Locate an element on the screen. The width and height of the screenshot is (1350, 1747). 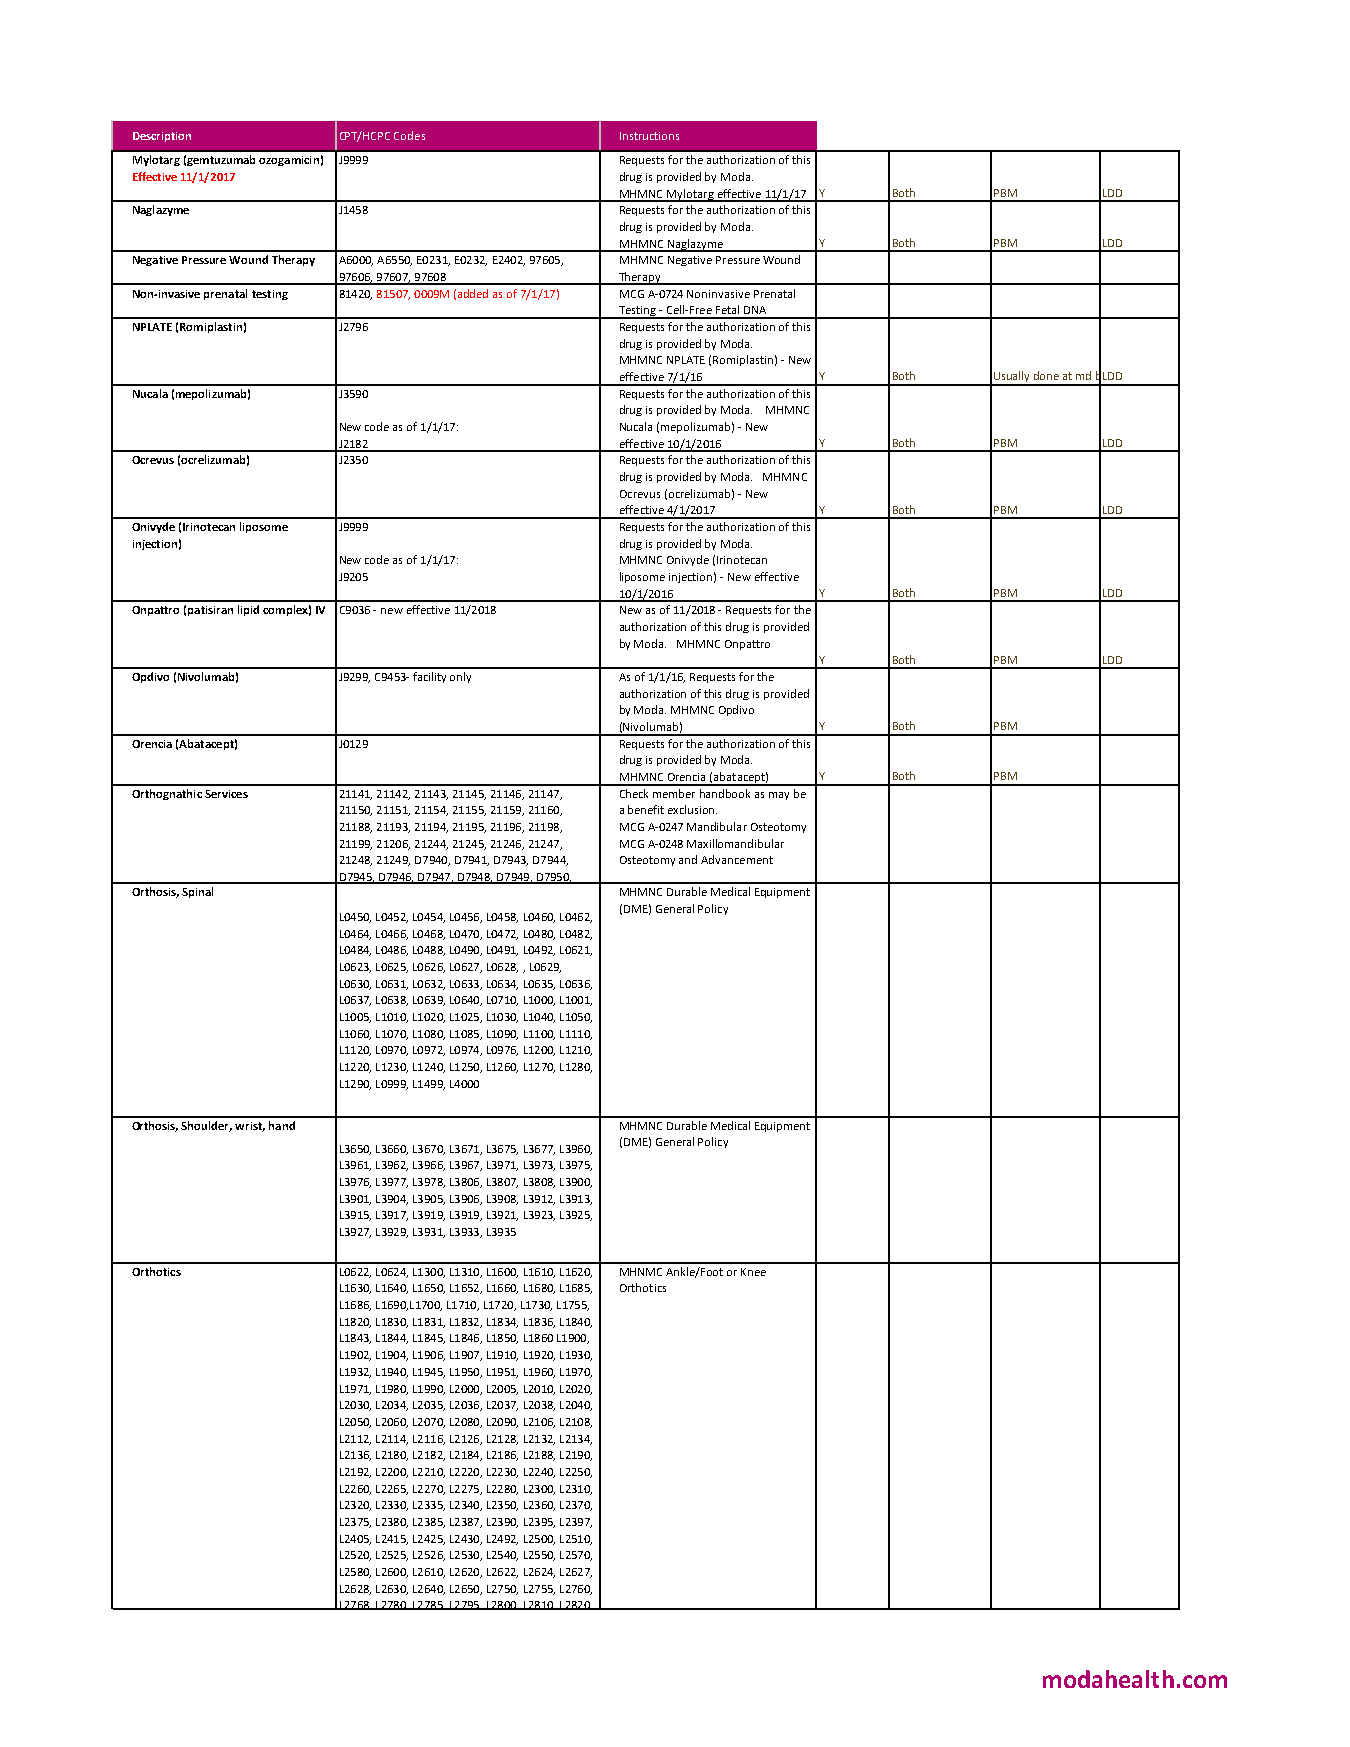
Spinal is located at coordinates (197, 892).
